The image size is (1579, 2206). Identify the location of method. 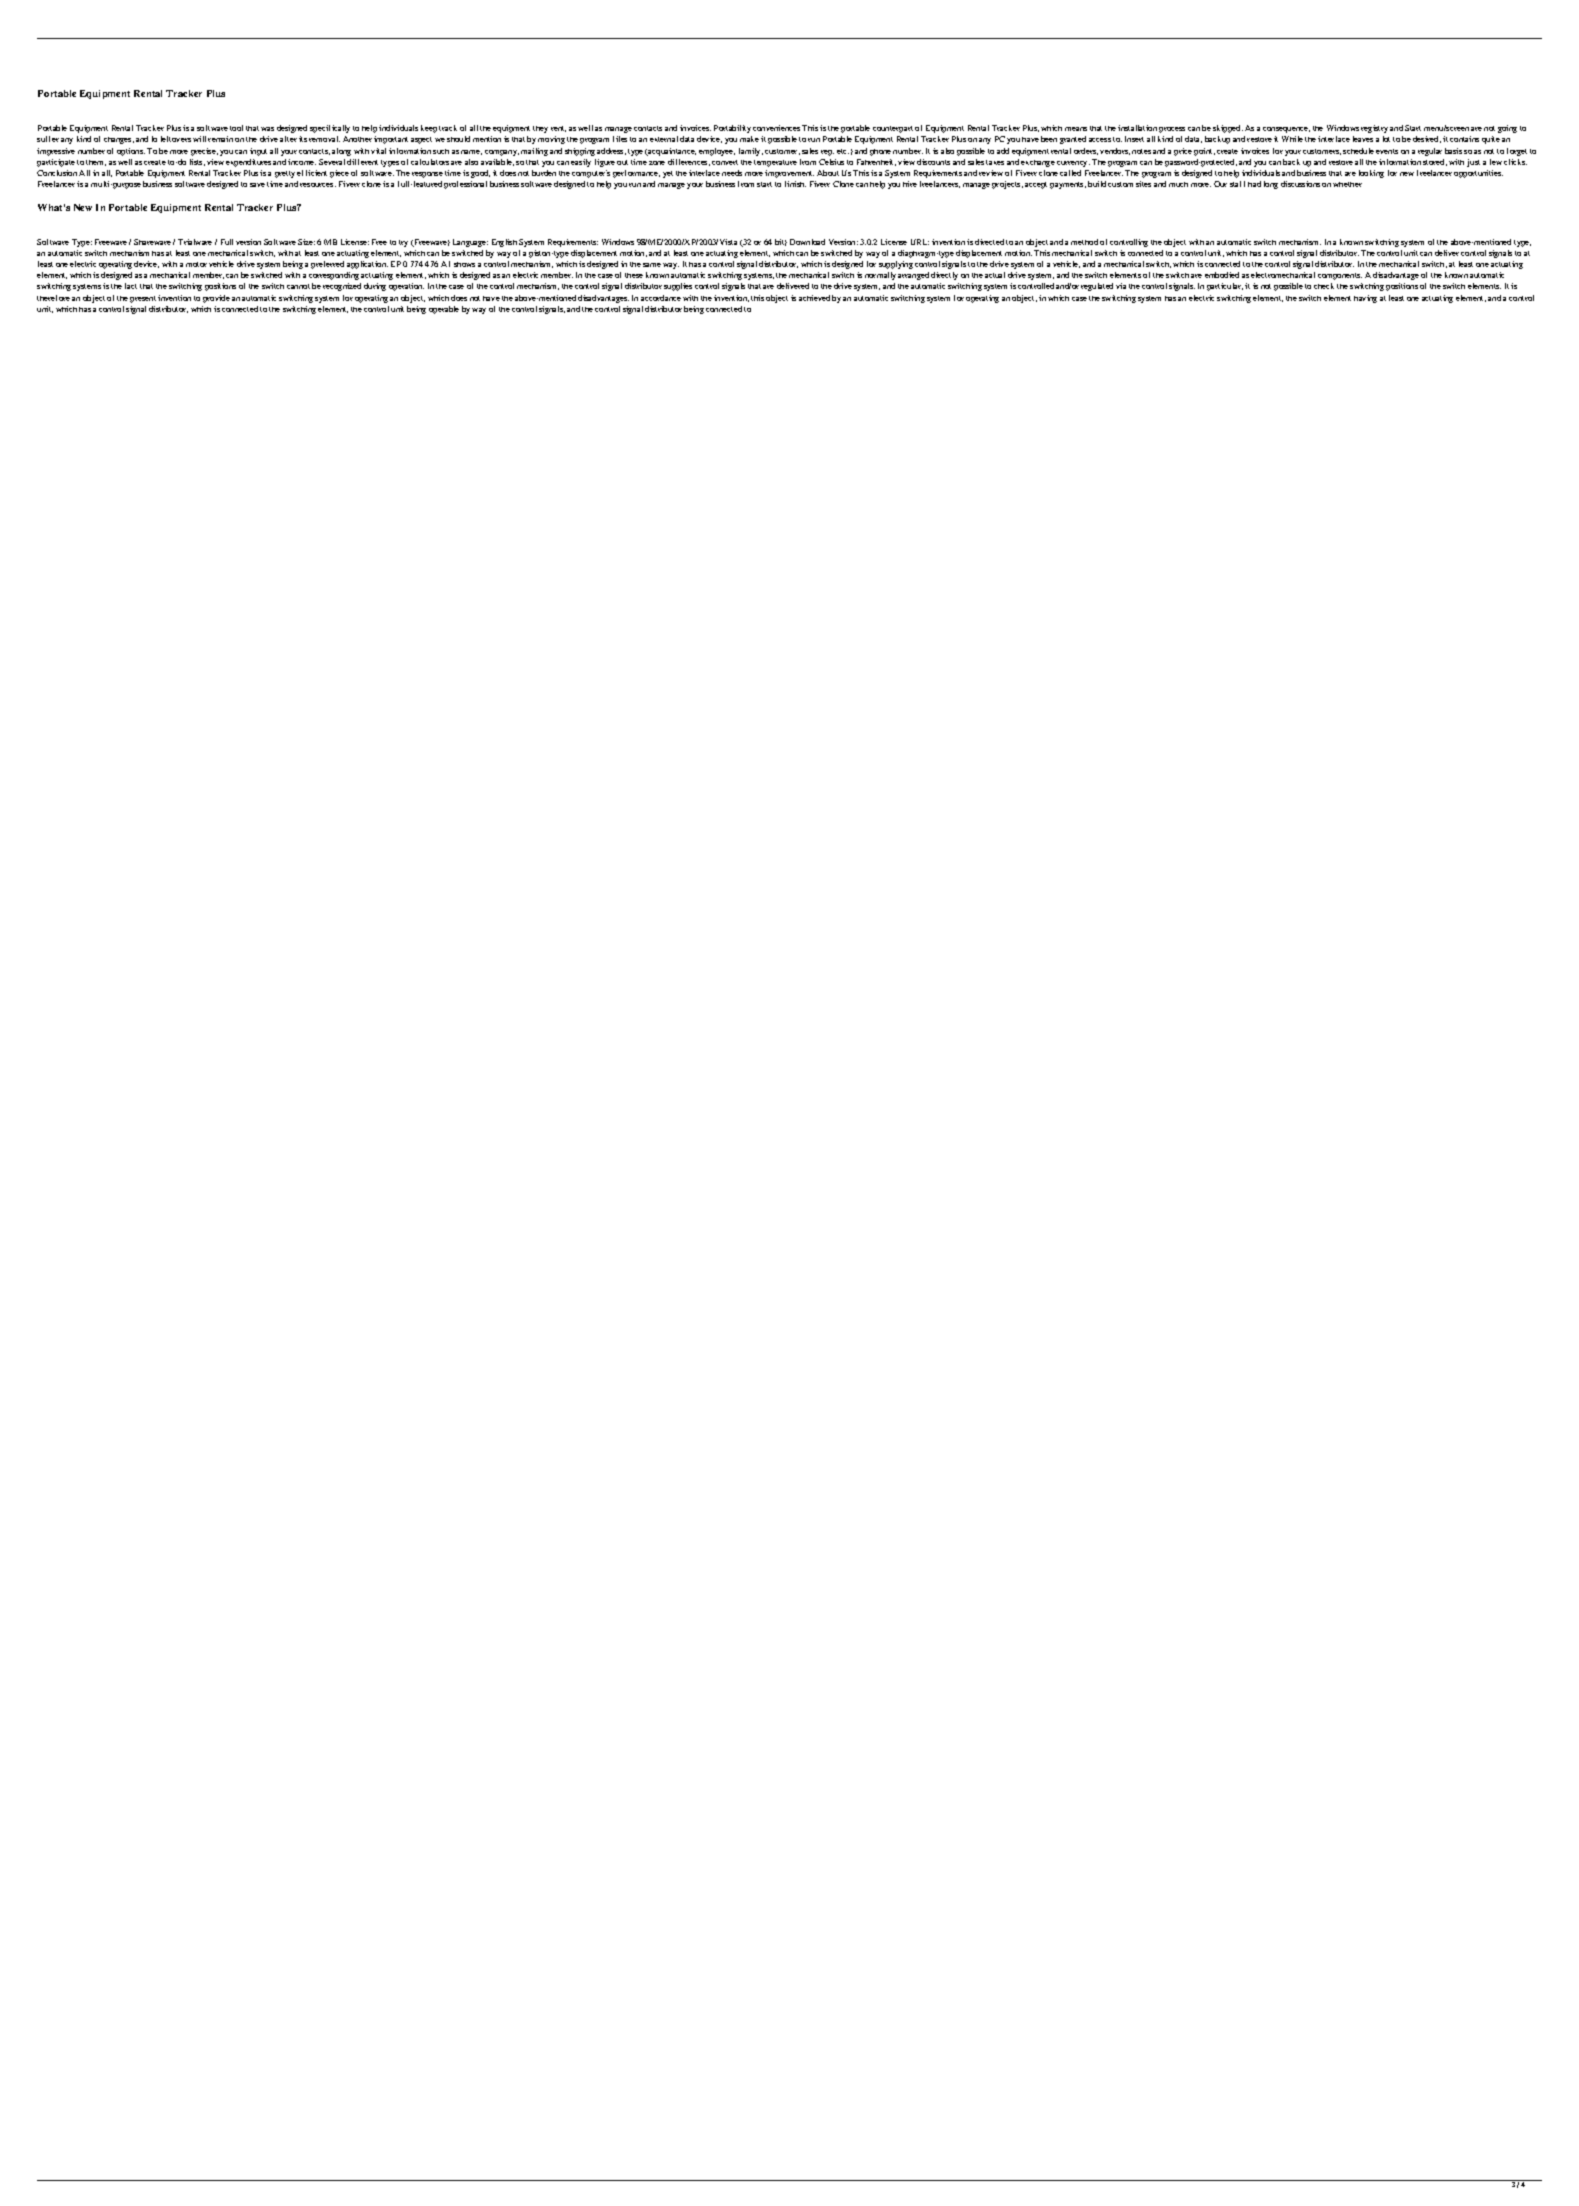
(1084, 242).
